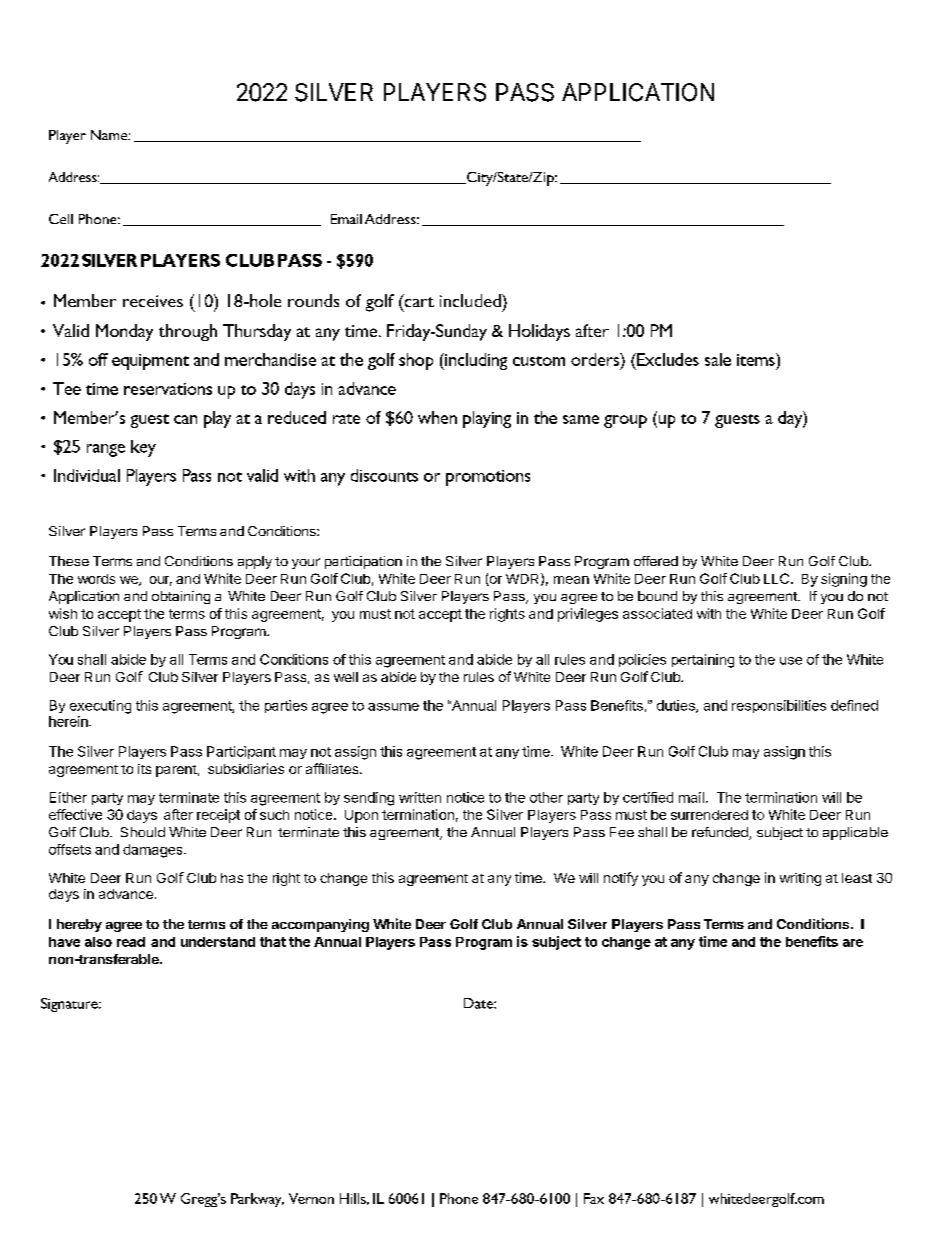  What do you see at coordinates (757, 359) in the image?
I see `items` at bounding box center [757, 359].
